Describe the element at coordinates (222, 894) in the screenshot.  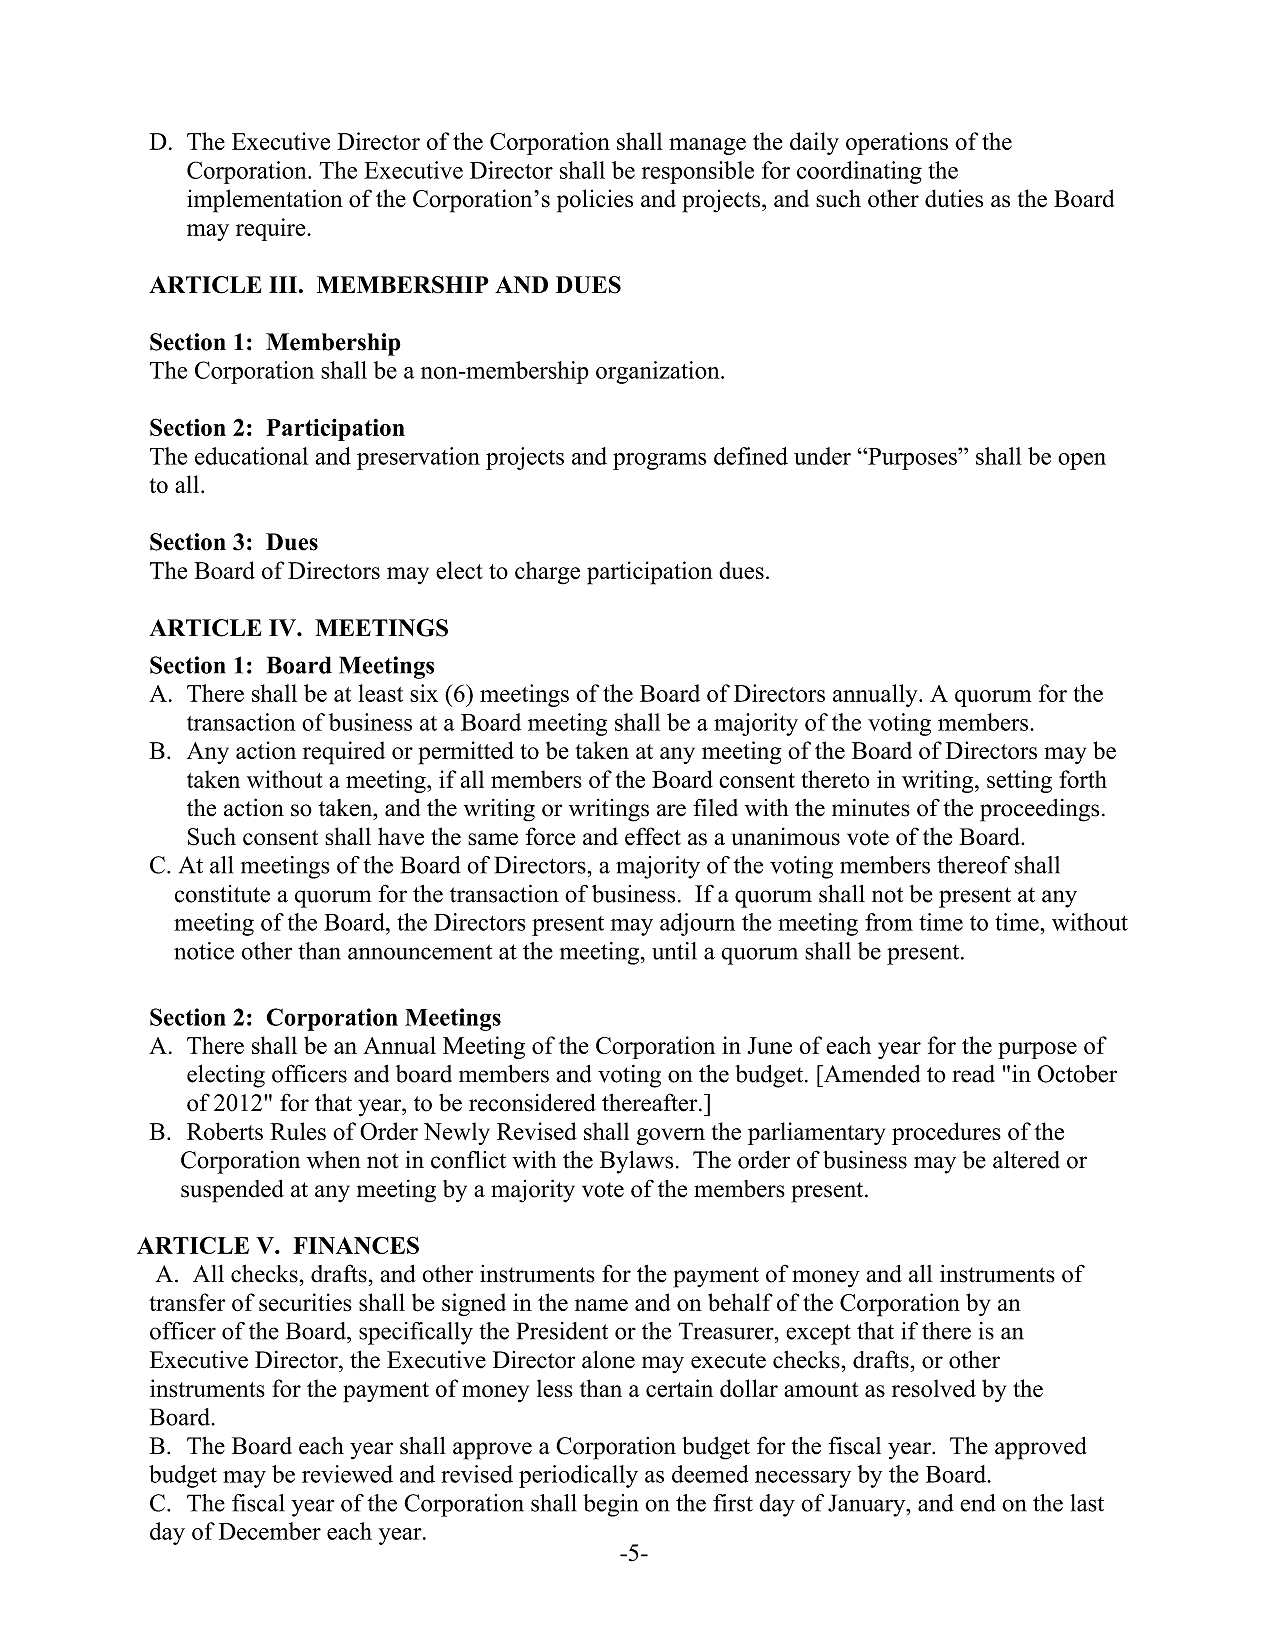
I see `constitute` at that location.
